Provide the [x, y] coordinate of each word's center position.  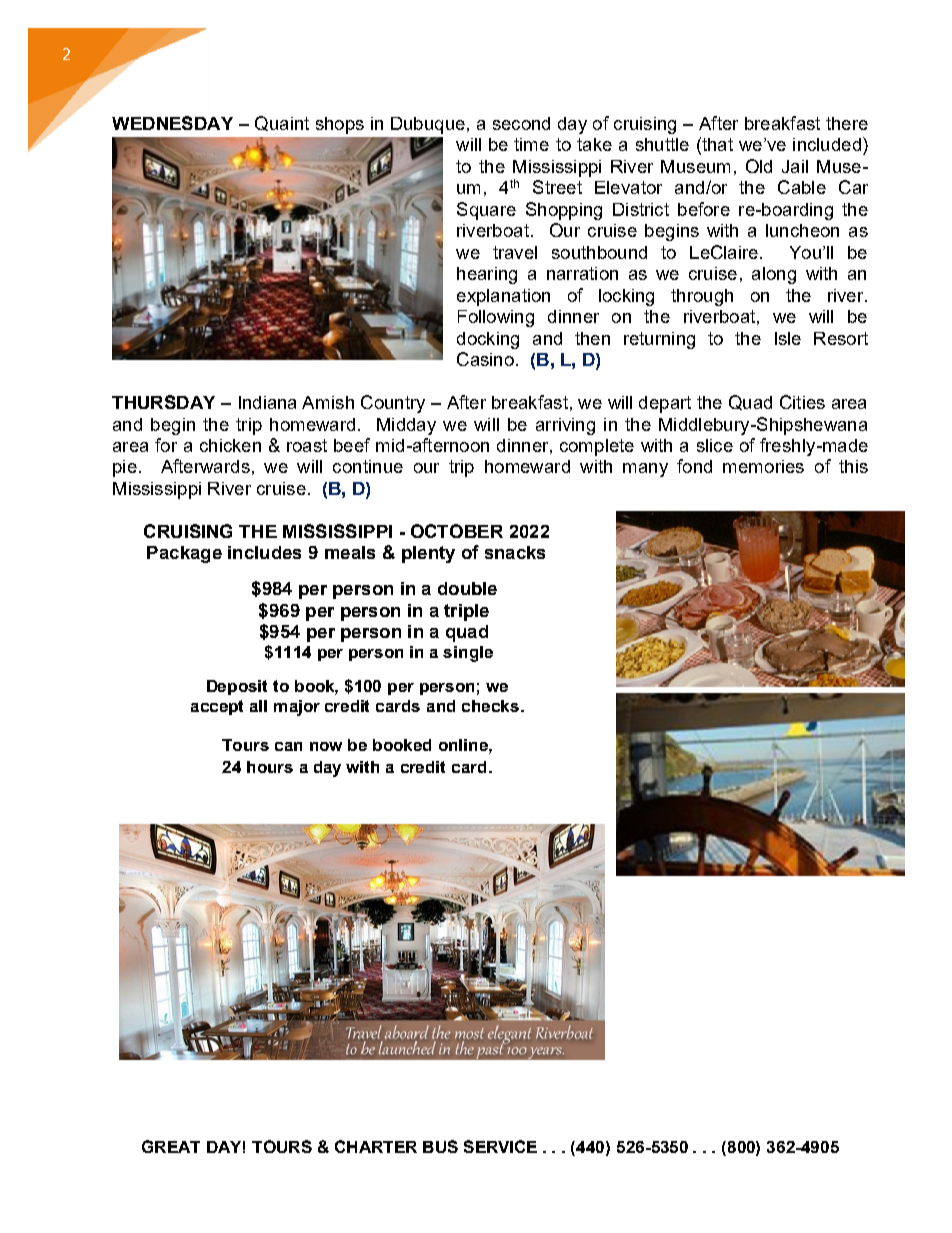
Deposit [237, 687]
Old [759, 166]
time [531, 144]
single [468, 654]
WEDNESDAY [172, 123]
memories [763, 466]
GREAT [171, 1146]
